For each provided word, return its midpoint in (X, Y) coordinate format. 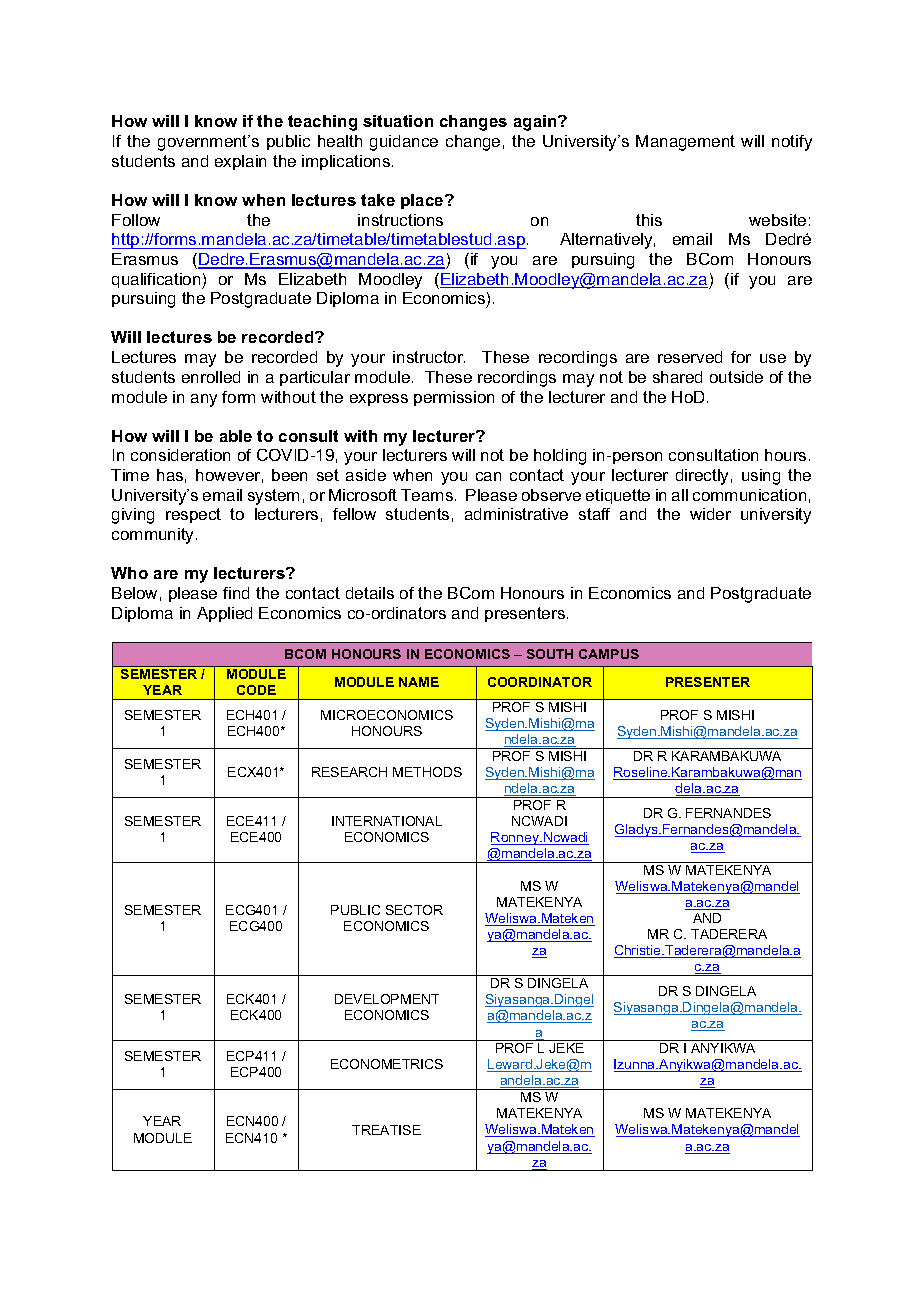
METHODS (427, 772)
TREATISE (386, 1130)
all (680, 495)
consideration (180, 455)
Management (685, 143)
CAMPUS (609, 654)
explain (240, 162)
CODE (256, 690)
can (488, 476)
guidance (404, 143)
